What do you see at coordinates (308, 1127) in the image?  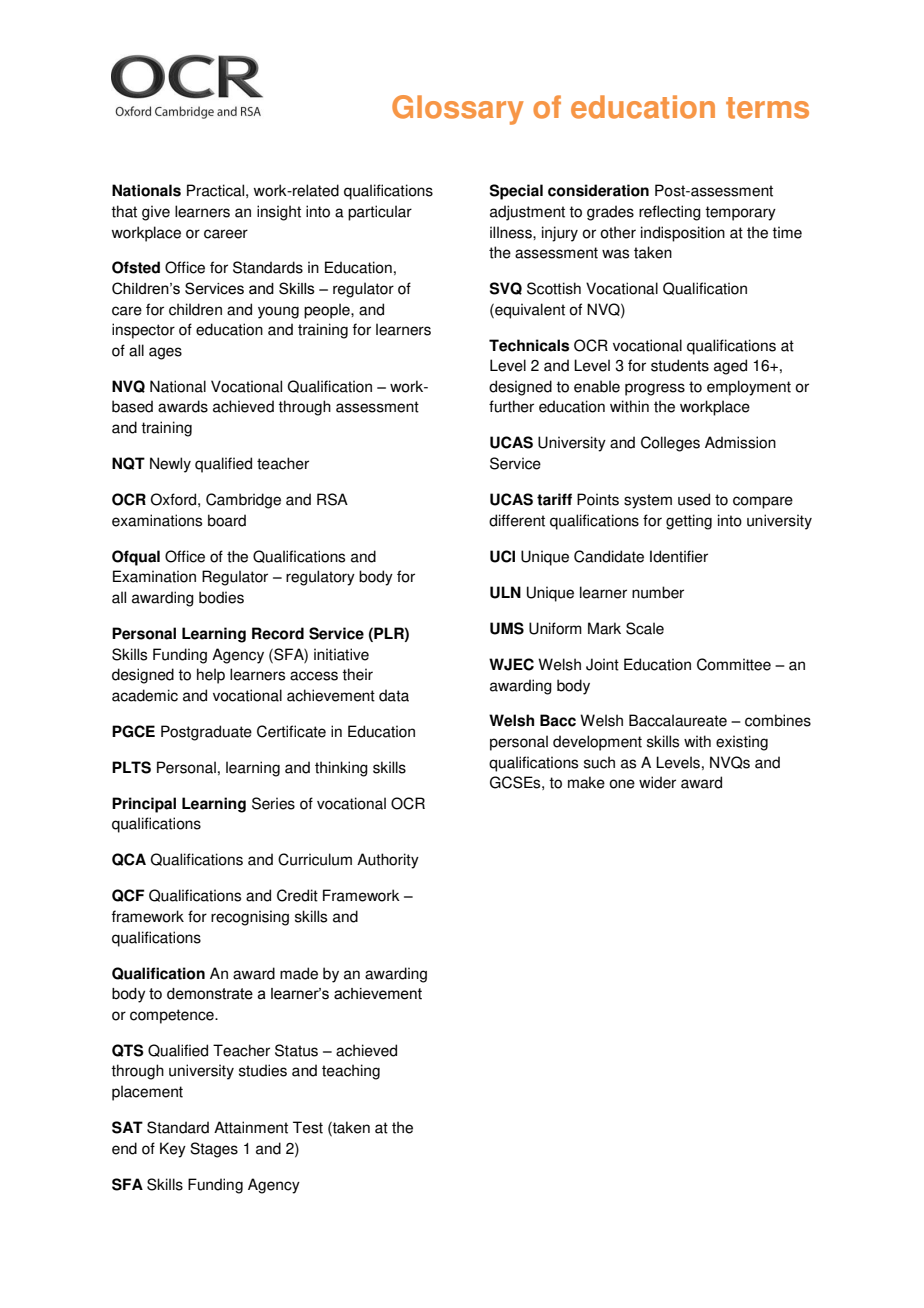 I see `Test` at bounding box center [308, 1127].
